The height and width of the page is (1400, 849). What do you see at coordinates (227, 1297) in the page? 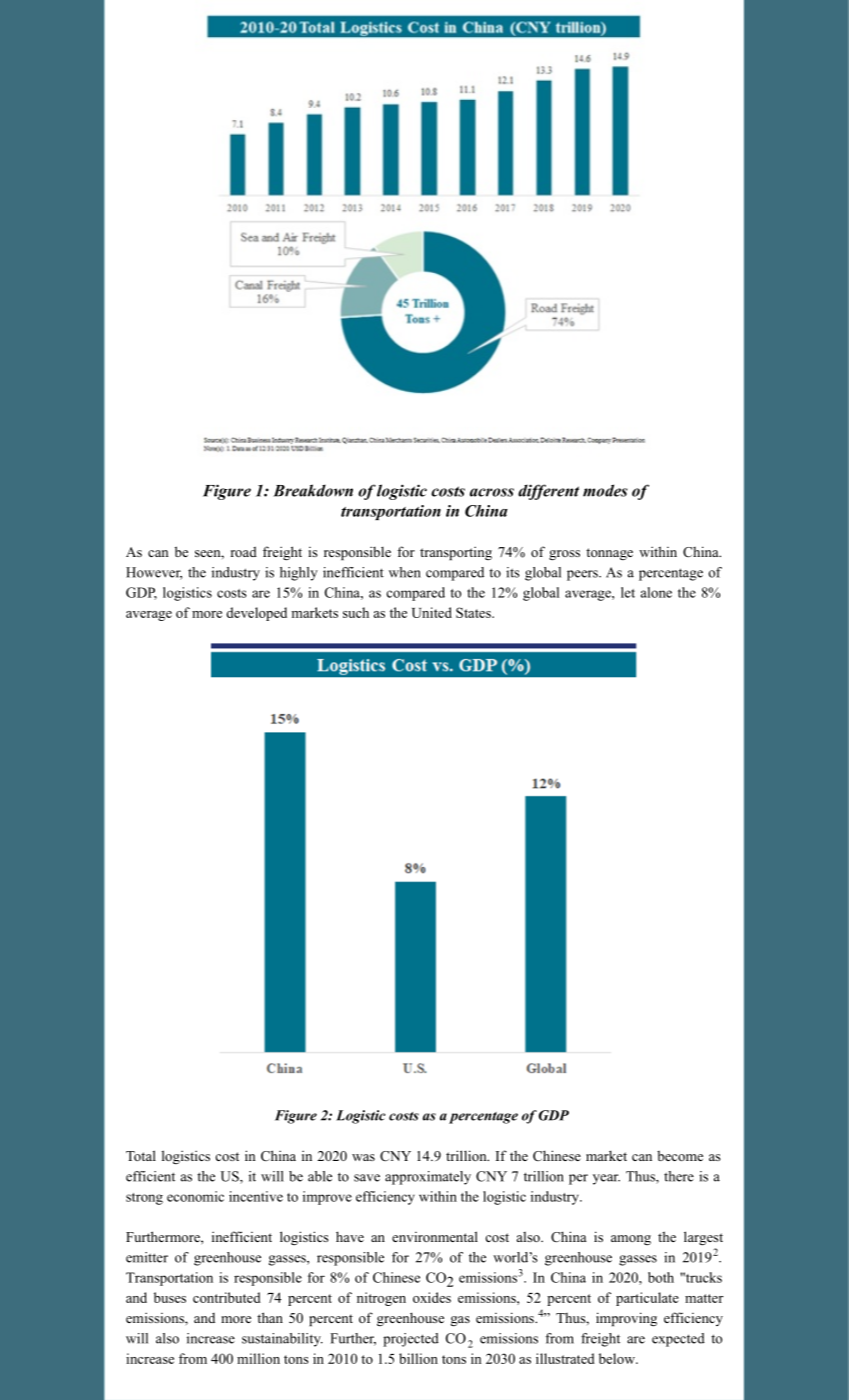
I see `contributed` at bounding box center [227, 1297].
